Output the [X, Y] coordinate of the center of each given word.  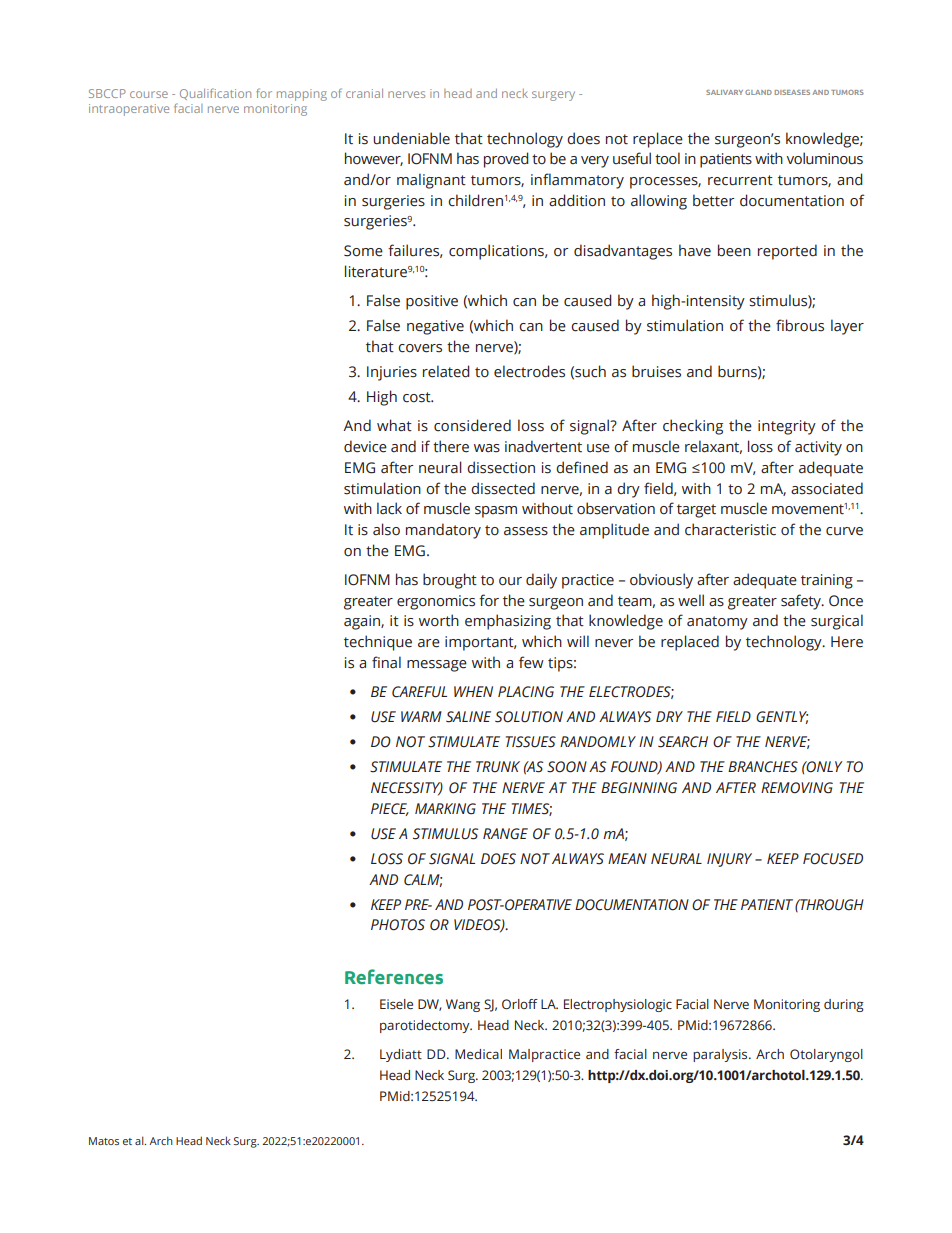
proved [506, 160]
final [386, 662]
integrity [787, 427]
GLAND [758, 92]
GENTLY [782, 717]
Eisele [396, 1004]
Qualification [215, 94]
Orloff [520, 1004]
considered [472, 425]
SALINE [468, 717]
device [365, 446]
